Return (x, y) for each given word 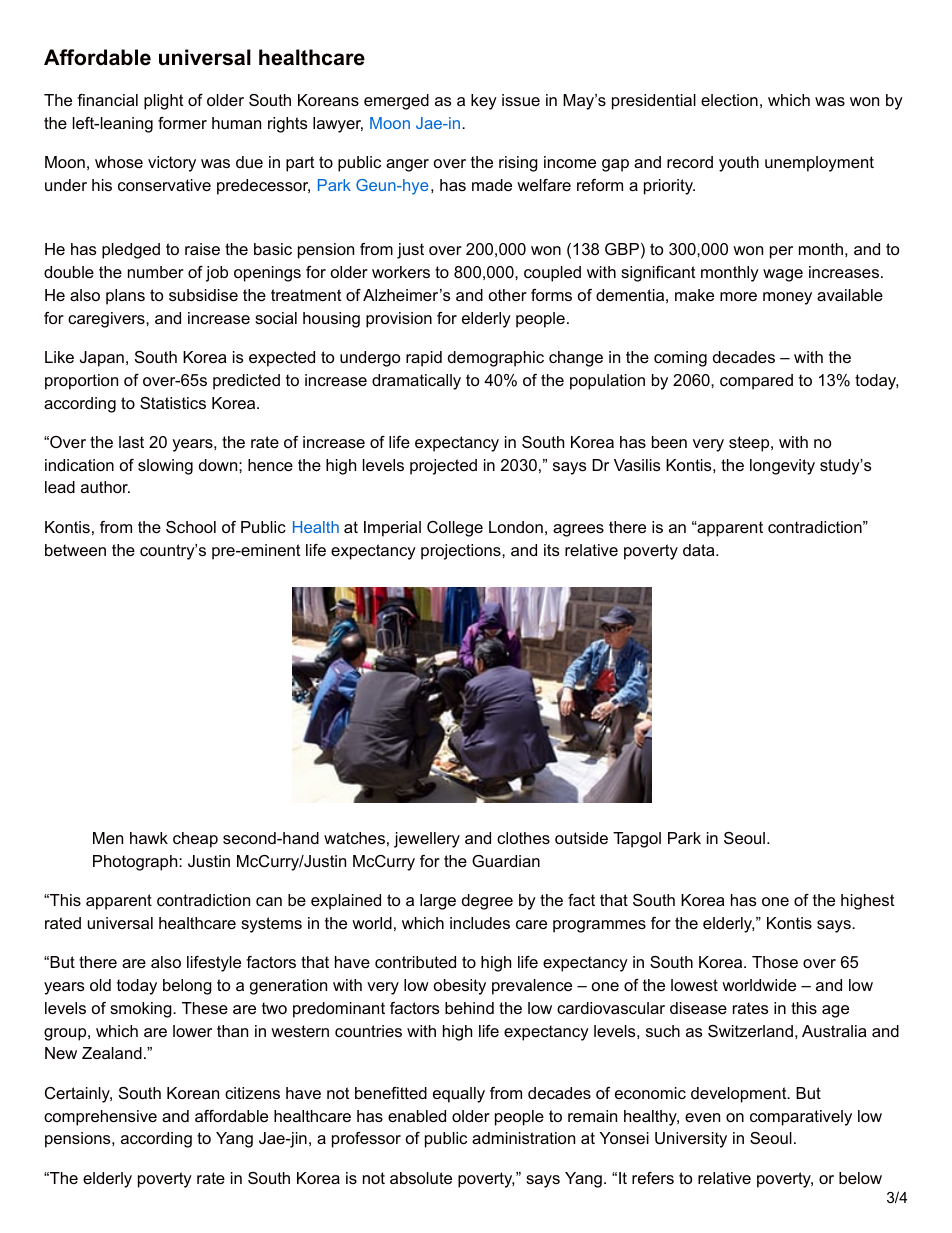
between (75, 550)
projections (462, 552)
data (700, 550)
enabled (417, 1116)
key (484, 102)
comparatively (801, 1118)
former (182, 123)
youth (739, 164)
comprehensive (100, 1118)
